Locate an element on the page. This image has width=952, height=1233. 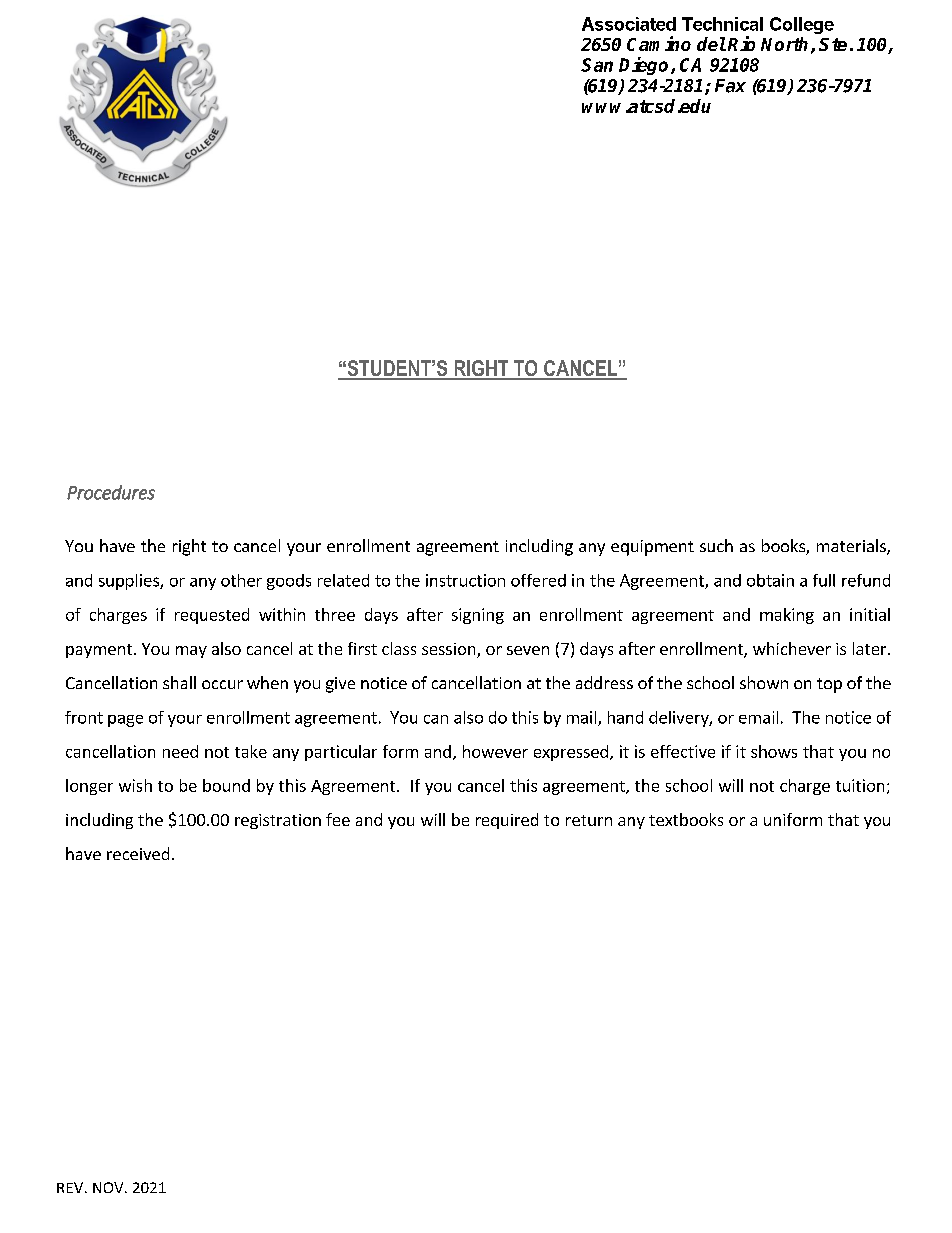
requested is located at coordinates (212, 616).
